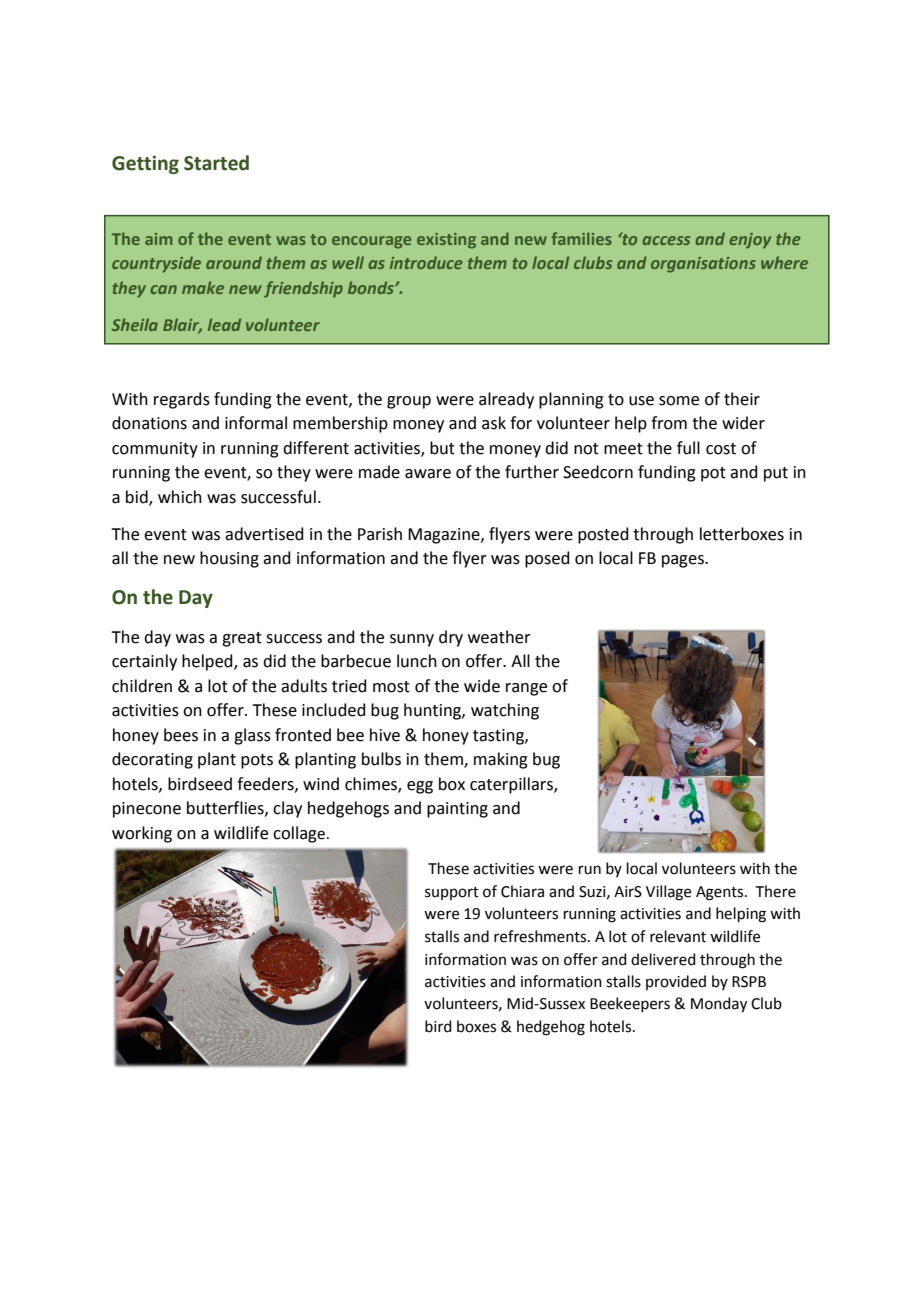 Image resolution: width=924 pixels, height=1308 pixels. What do you see at coordinates (216, 163) in the image?
I see `Started` at bounding box center [216, 163].
